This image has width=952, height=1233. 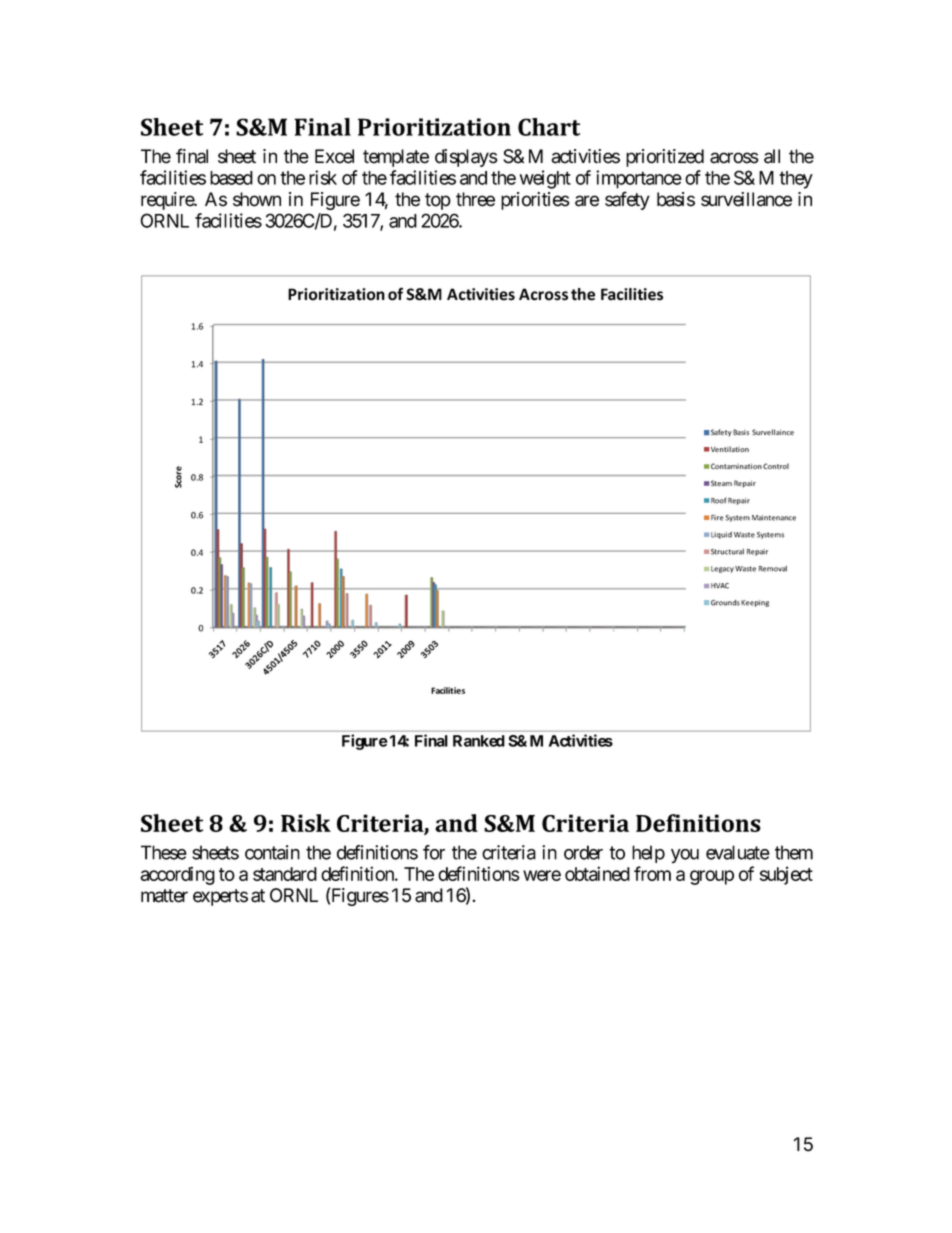 What do you see at coordinates (434, 852) in the image?
I see `for` at bounding box center [434, 852].
